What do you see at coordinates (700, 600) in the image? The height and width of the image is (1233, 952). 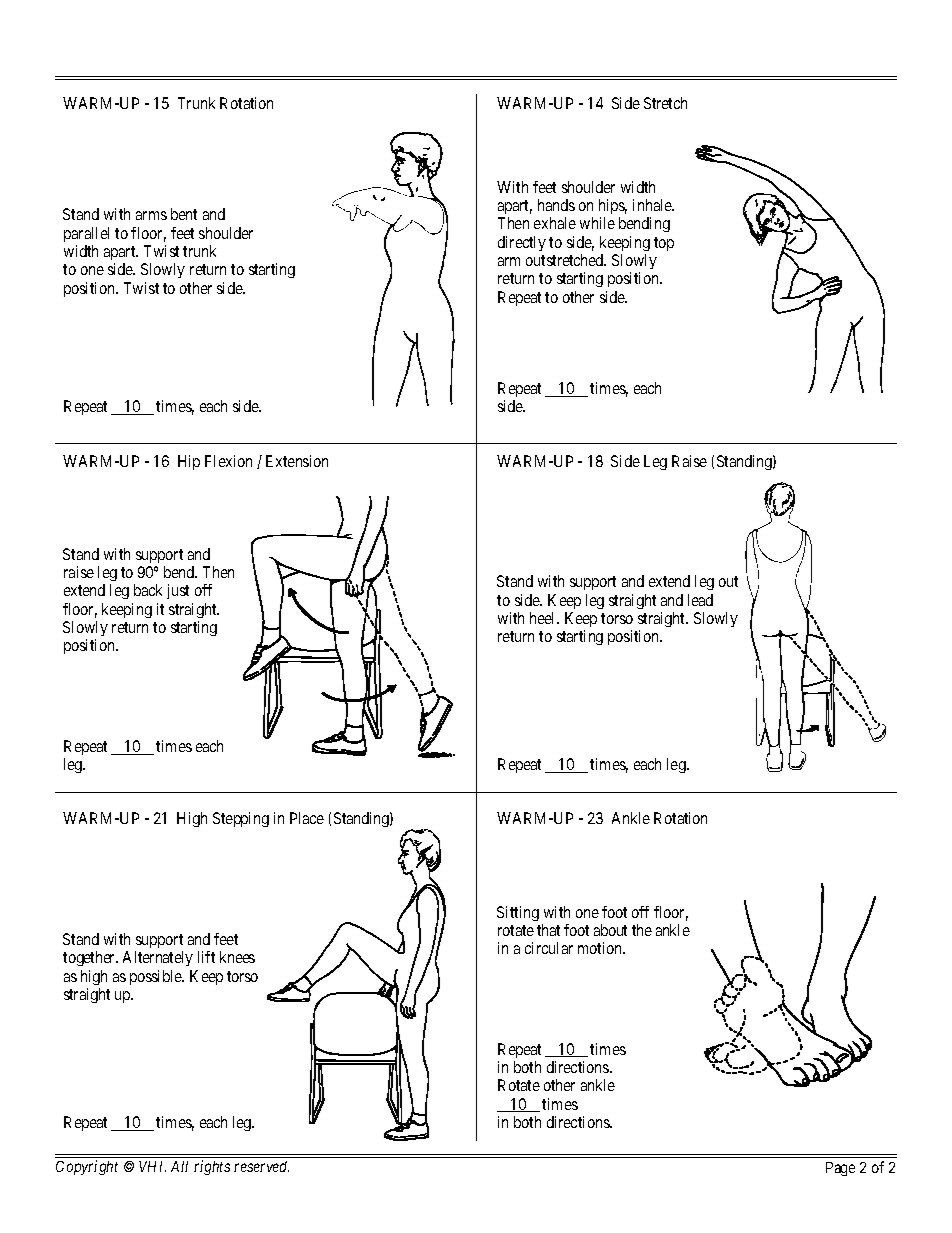 I see `lead` at bounding box center [700, 600].
